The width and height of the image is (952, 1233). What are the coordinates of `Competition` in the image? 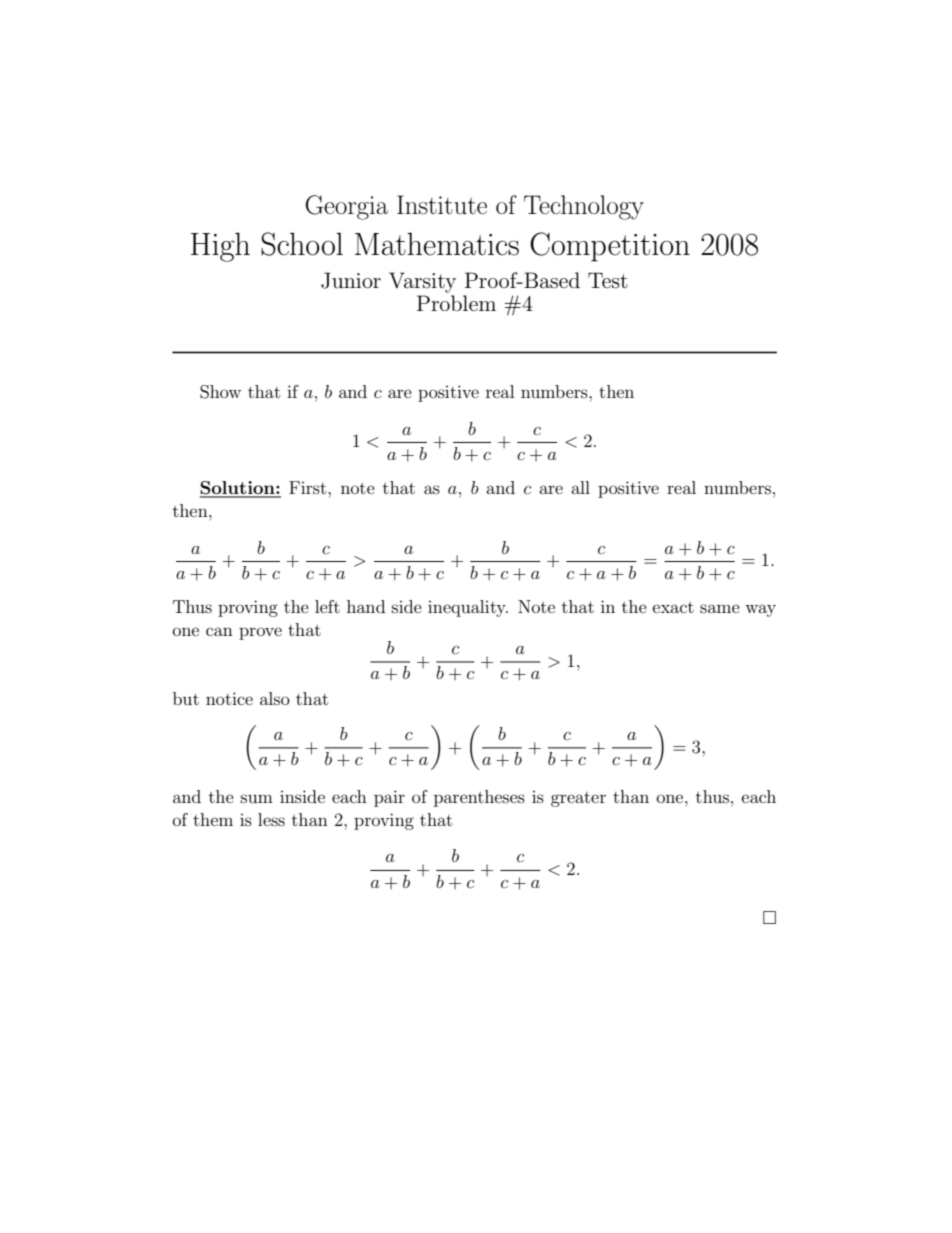 It's located at (610, 247).
